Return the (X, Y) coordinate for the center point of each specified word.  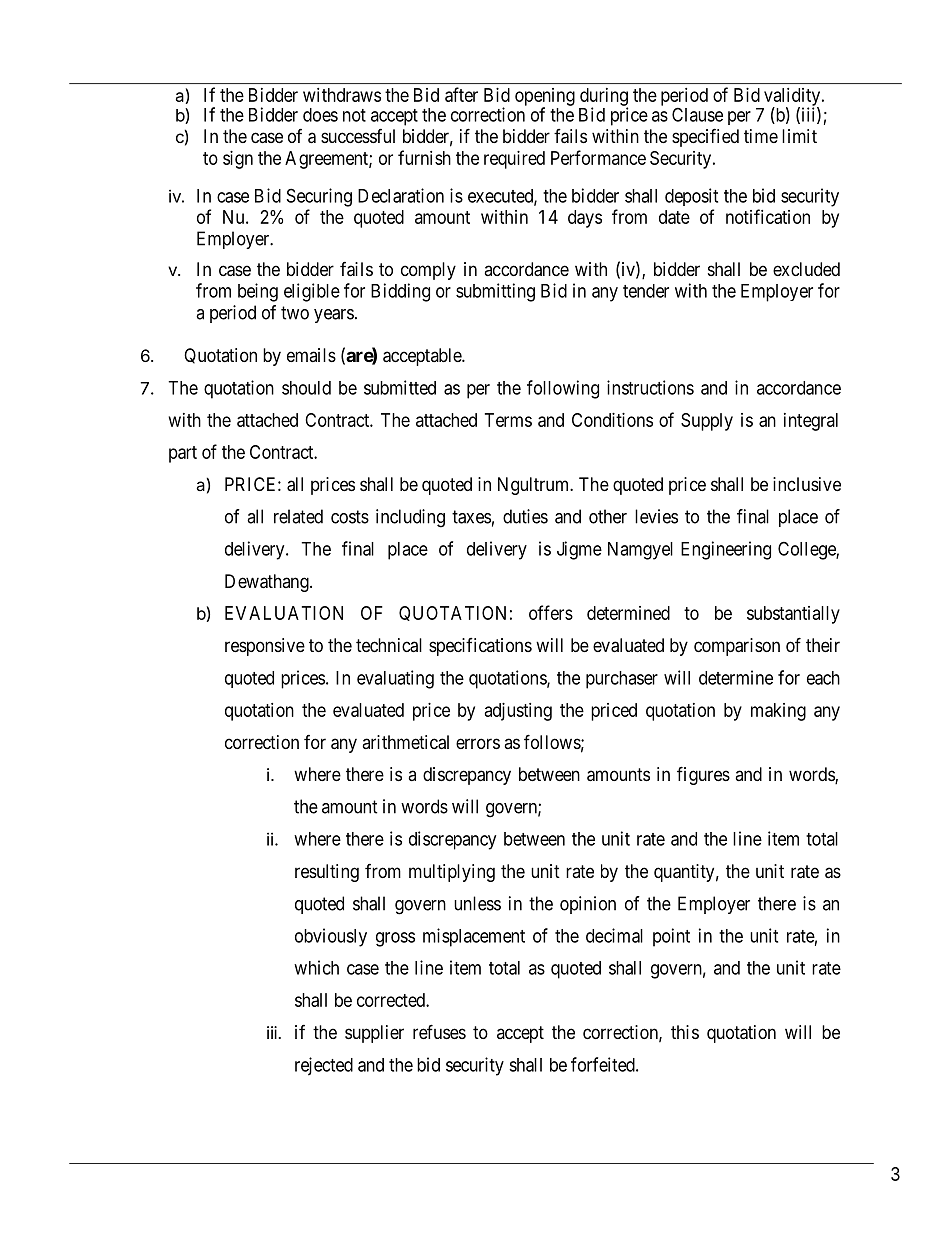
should (306, 388)
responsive (265, 647)
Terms (508, 420)
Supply (707, 422)
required (514, 160)
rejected (324, 1066)
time (761, 136)
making (778, 712)
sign (238, 160)
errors (478, 743)
